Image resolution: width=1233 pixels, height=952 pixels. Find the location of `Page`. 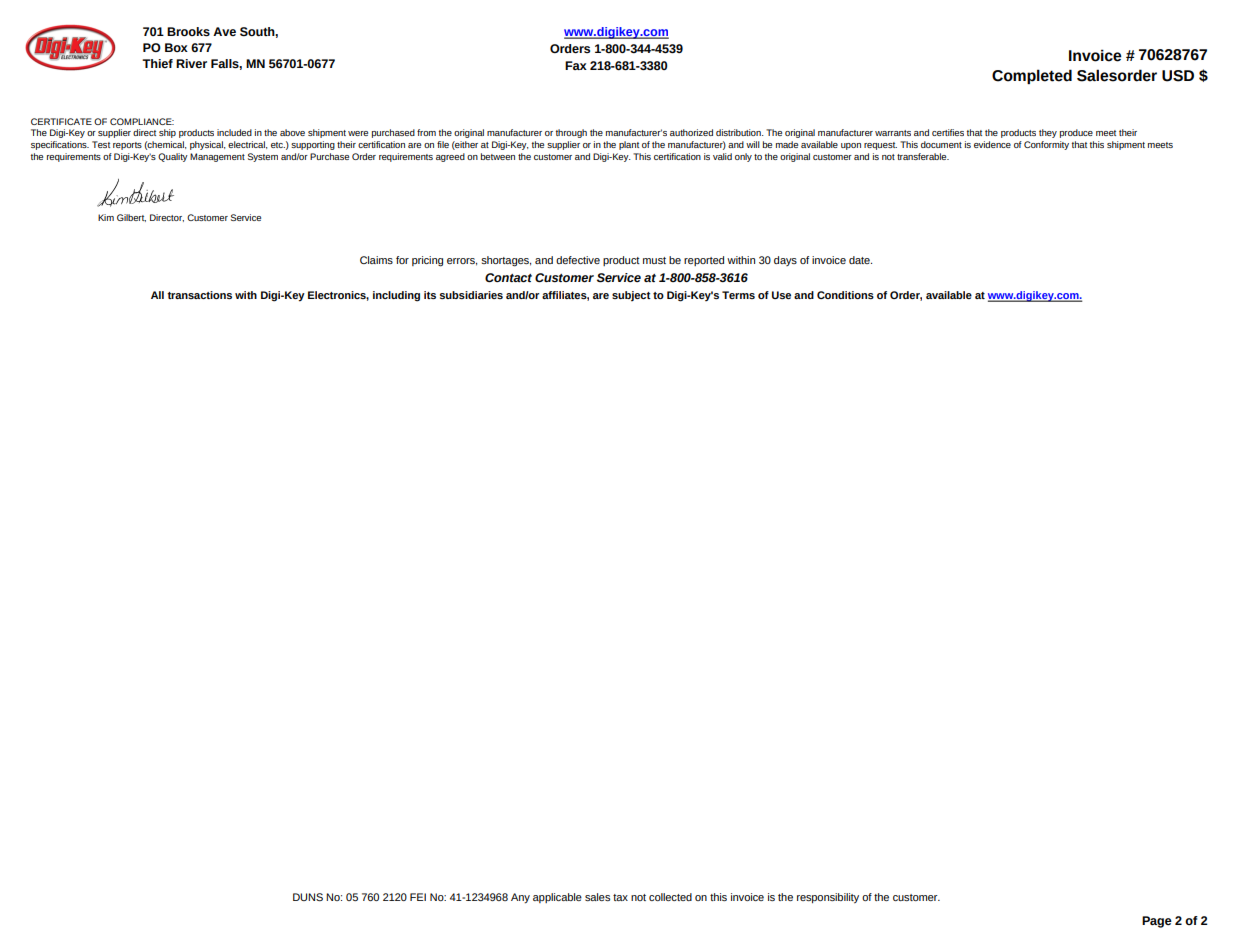

Page is located at coordinates (1157, 922).
